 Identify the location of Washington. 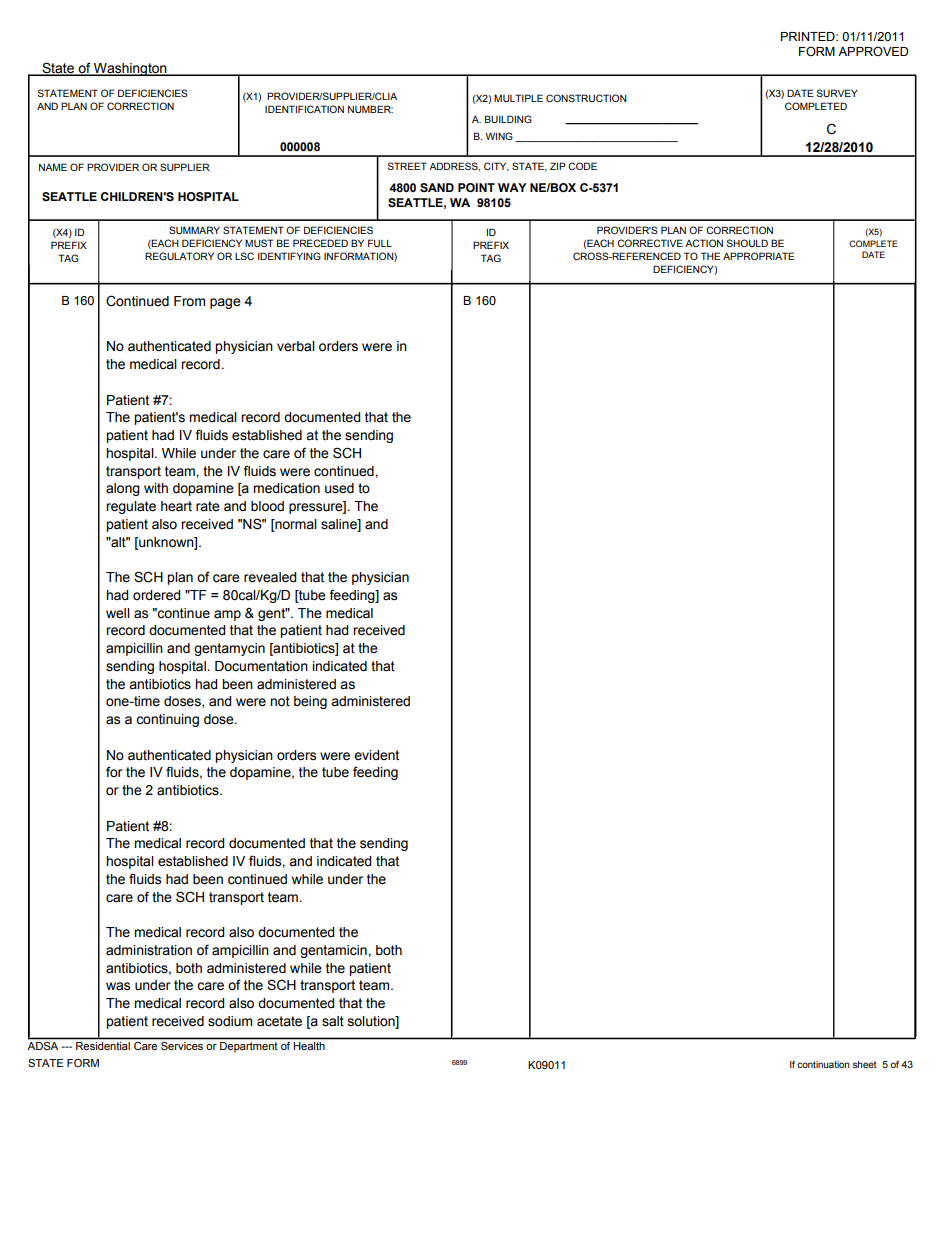
(130, 69).
